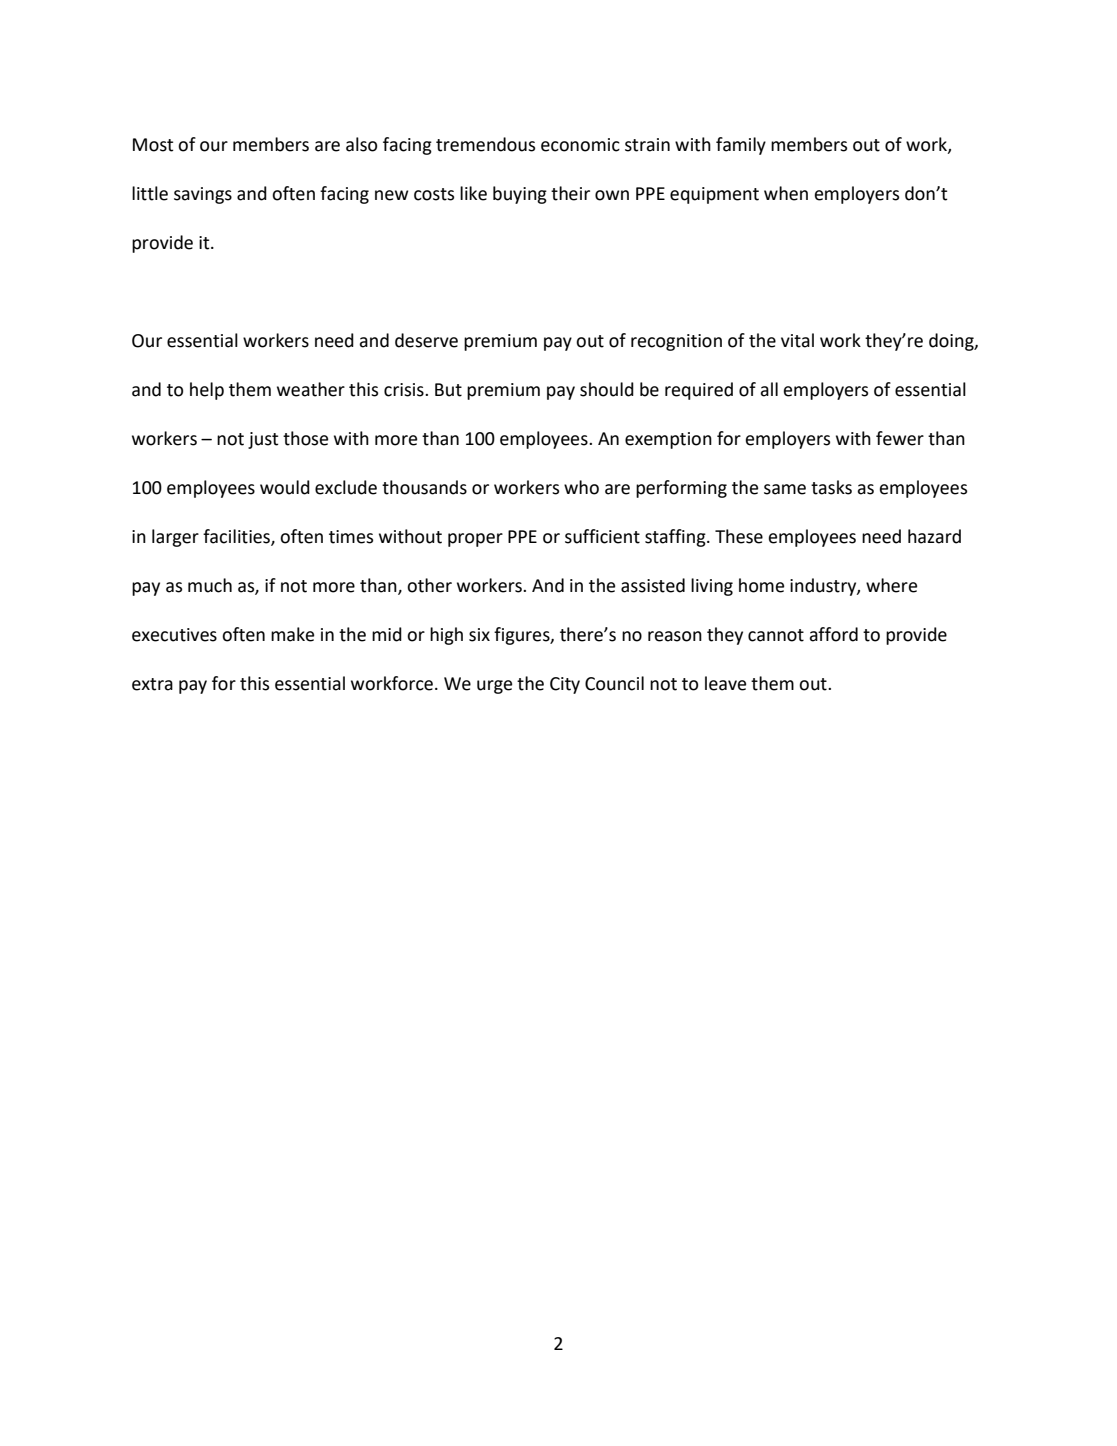  What do you see at coordinates (833, 634) in the page?
I see `afford` at bounding box center [833, 634].
